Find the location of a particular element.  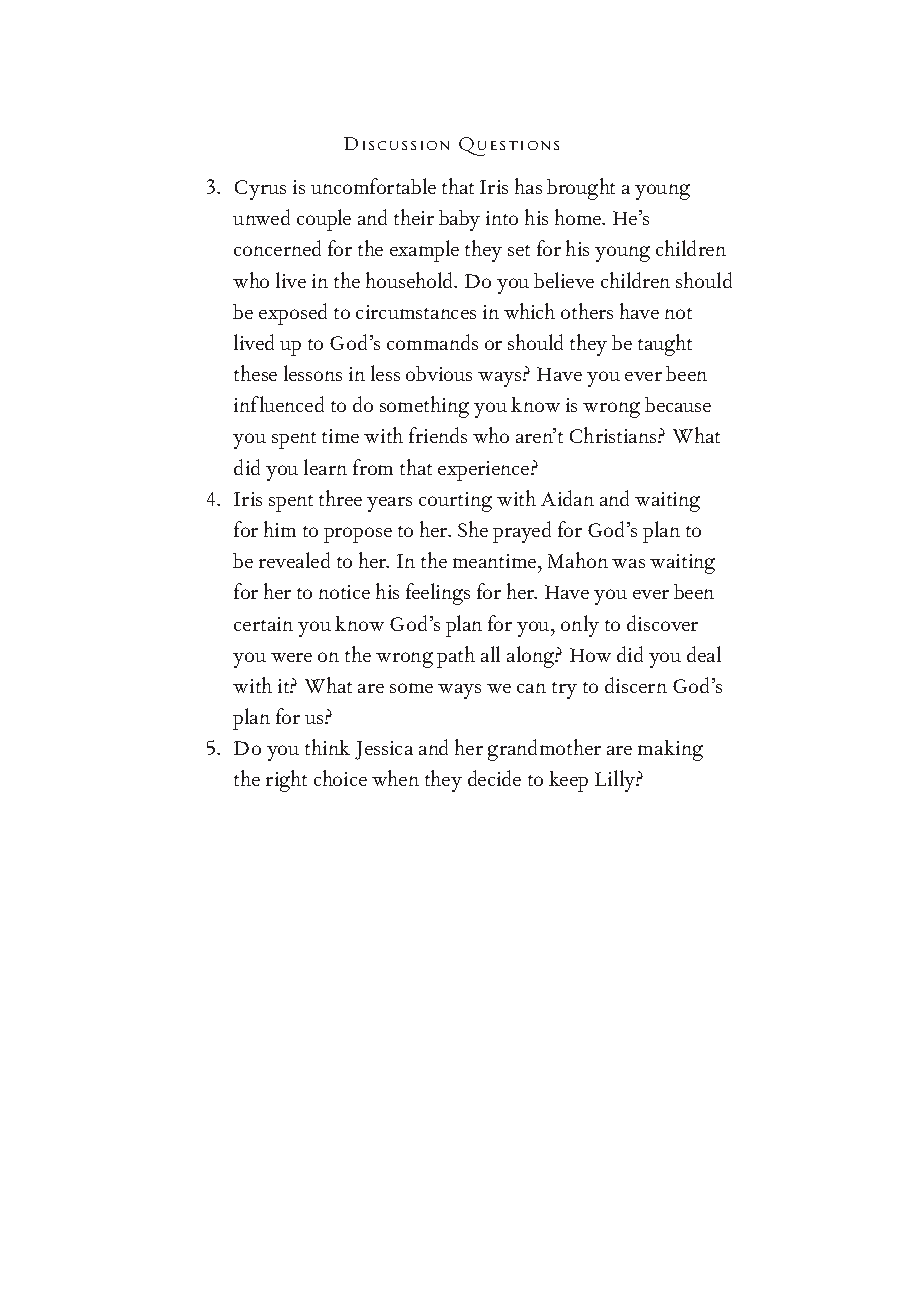

certain is located at coordinates (263, 624).
